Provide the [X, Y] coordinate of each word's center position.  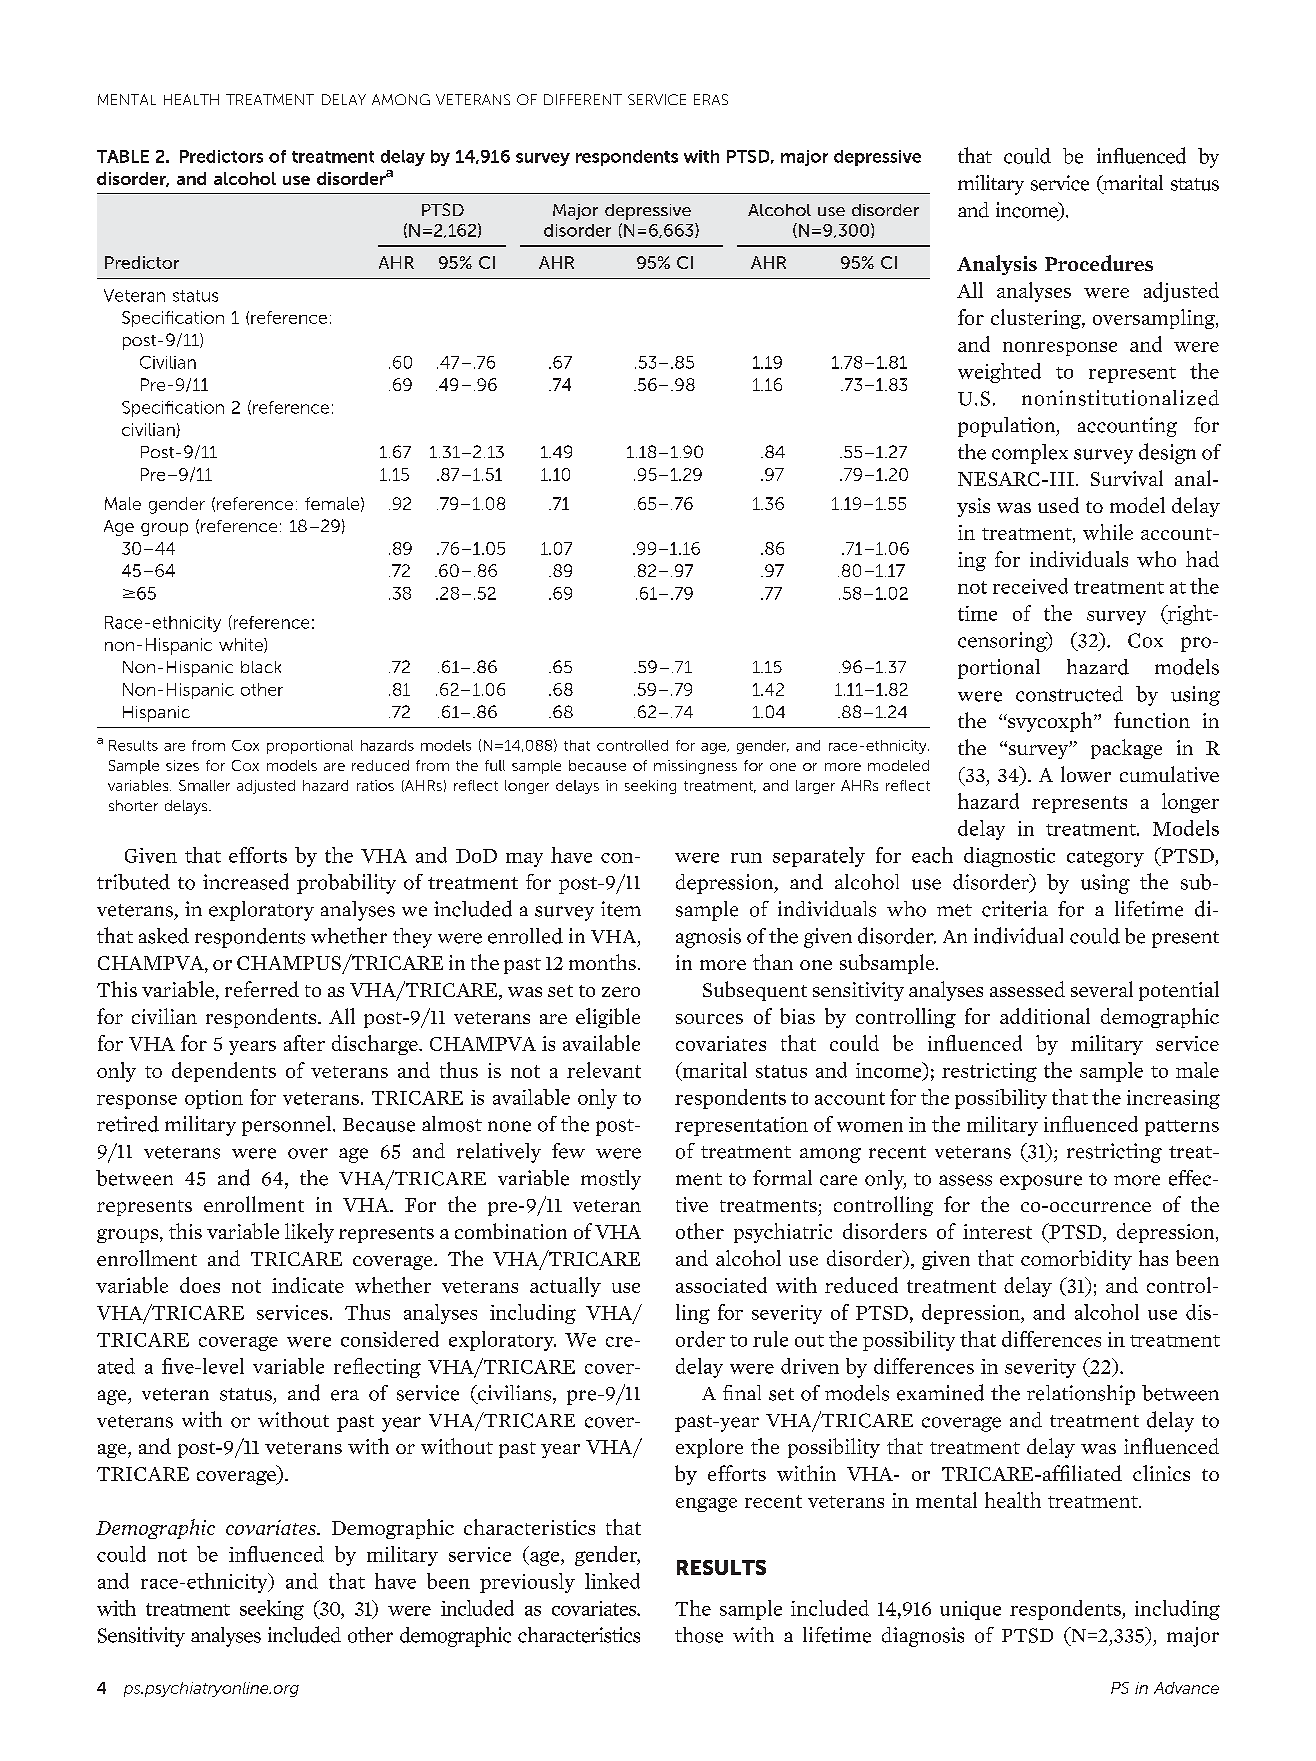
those [699, 1635]
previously [527, 1583]
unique [970, 1610]
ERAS [711, 99]
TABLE [123, 156]
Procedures [1099, 263]
